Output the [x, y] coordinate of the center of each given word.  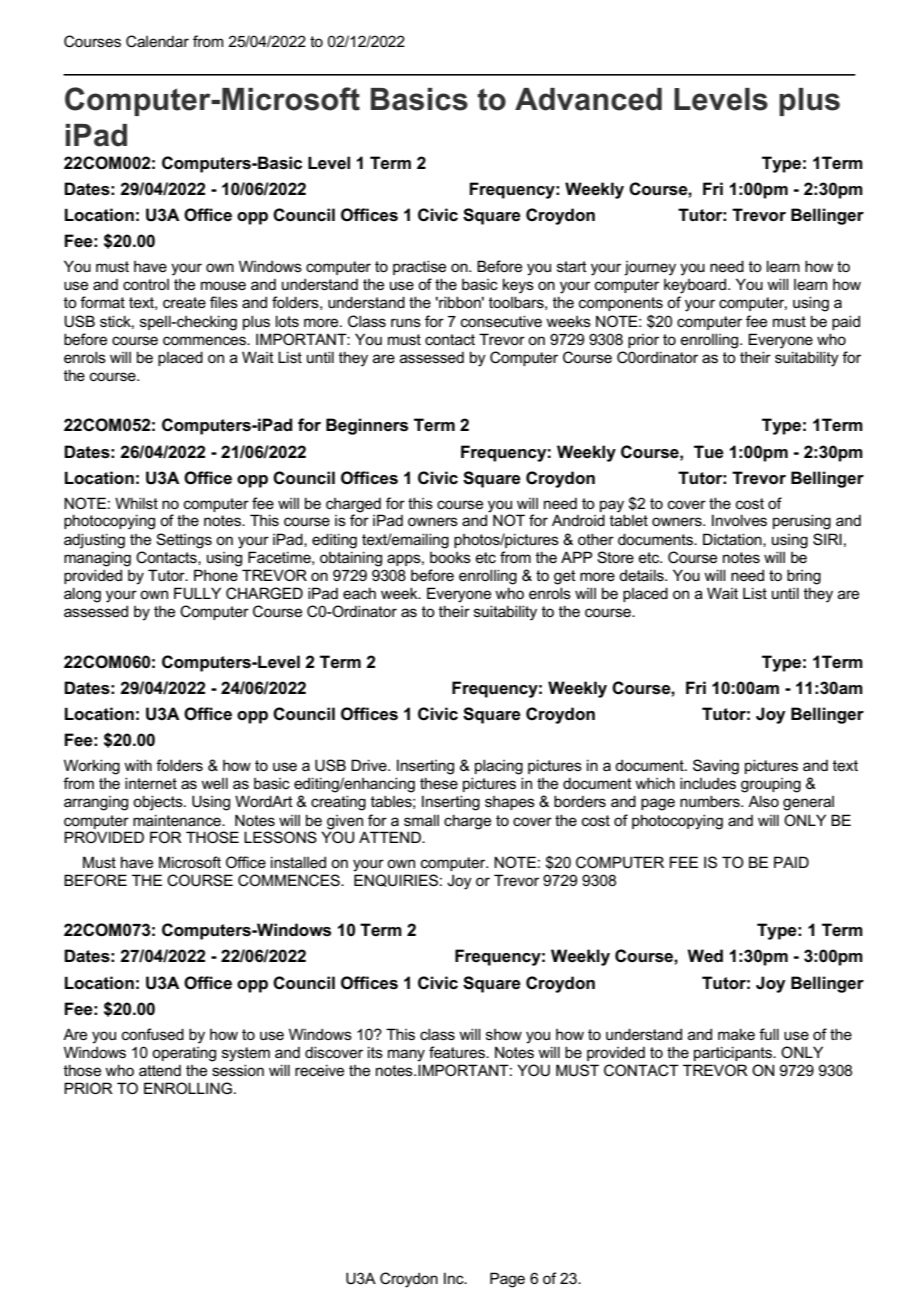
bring [804, 577]
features [458, 1052]
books [450, 557]
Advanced [588, 99]
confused [153, 1034]
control [146, 284]
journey [650, 268]
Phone [216, 575]
